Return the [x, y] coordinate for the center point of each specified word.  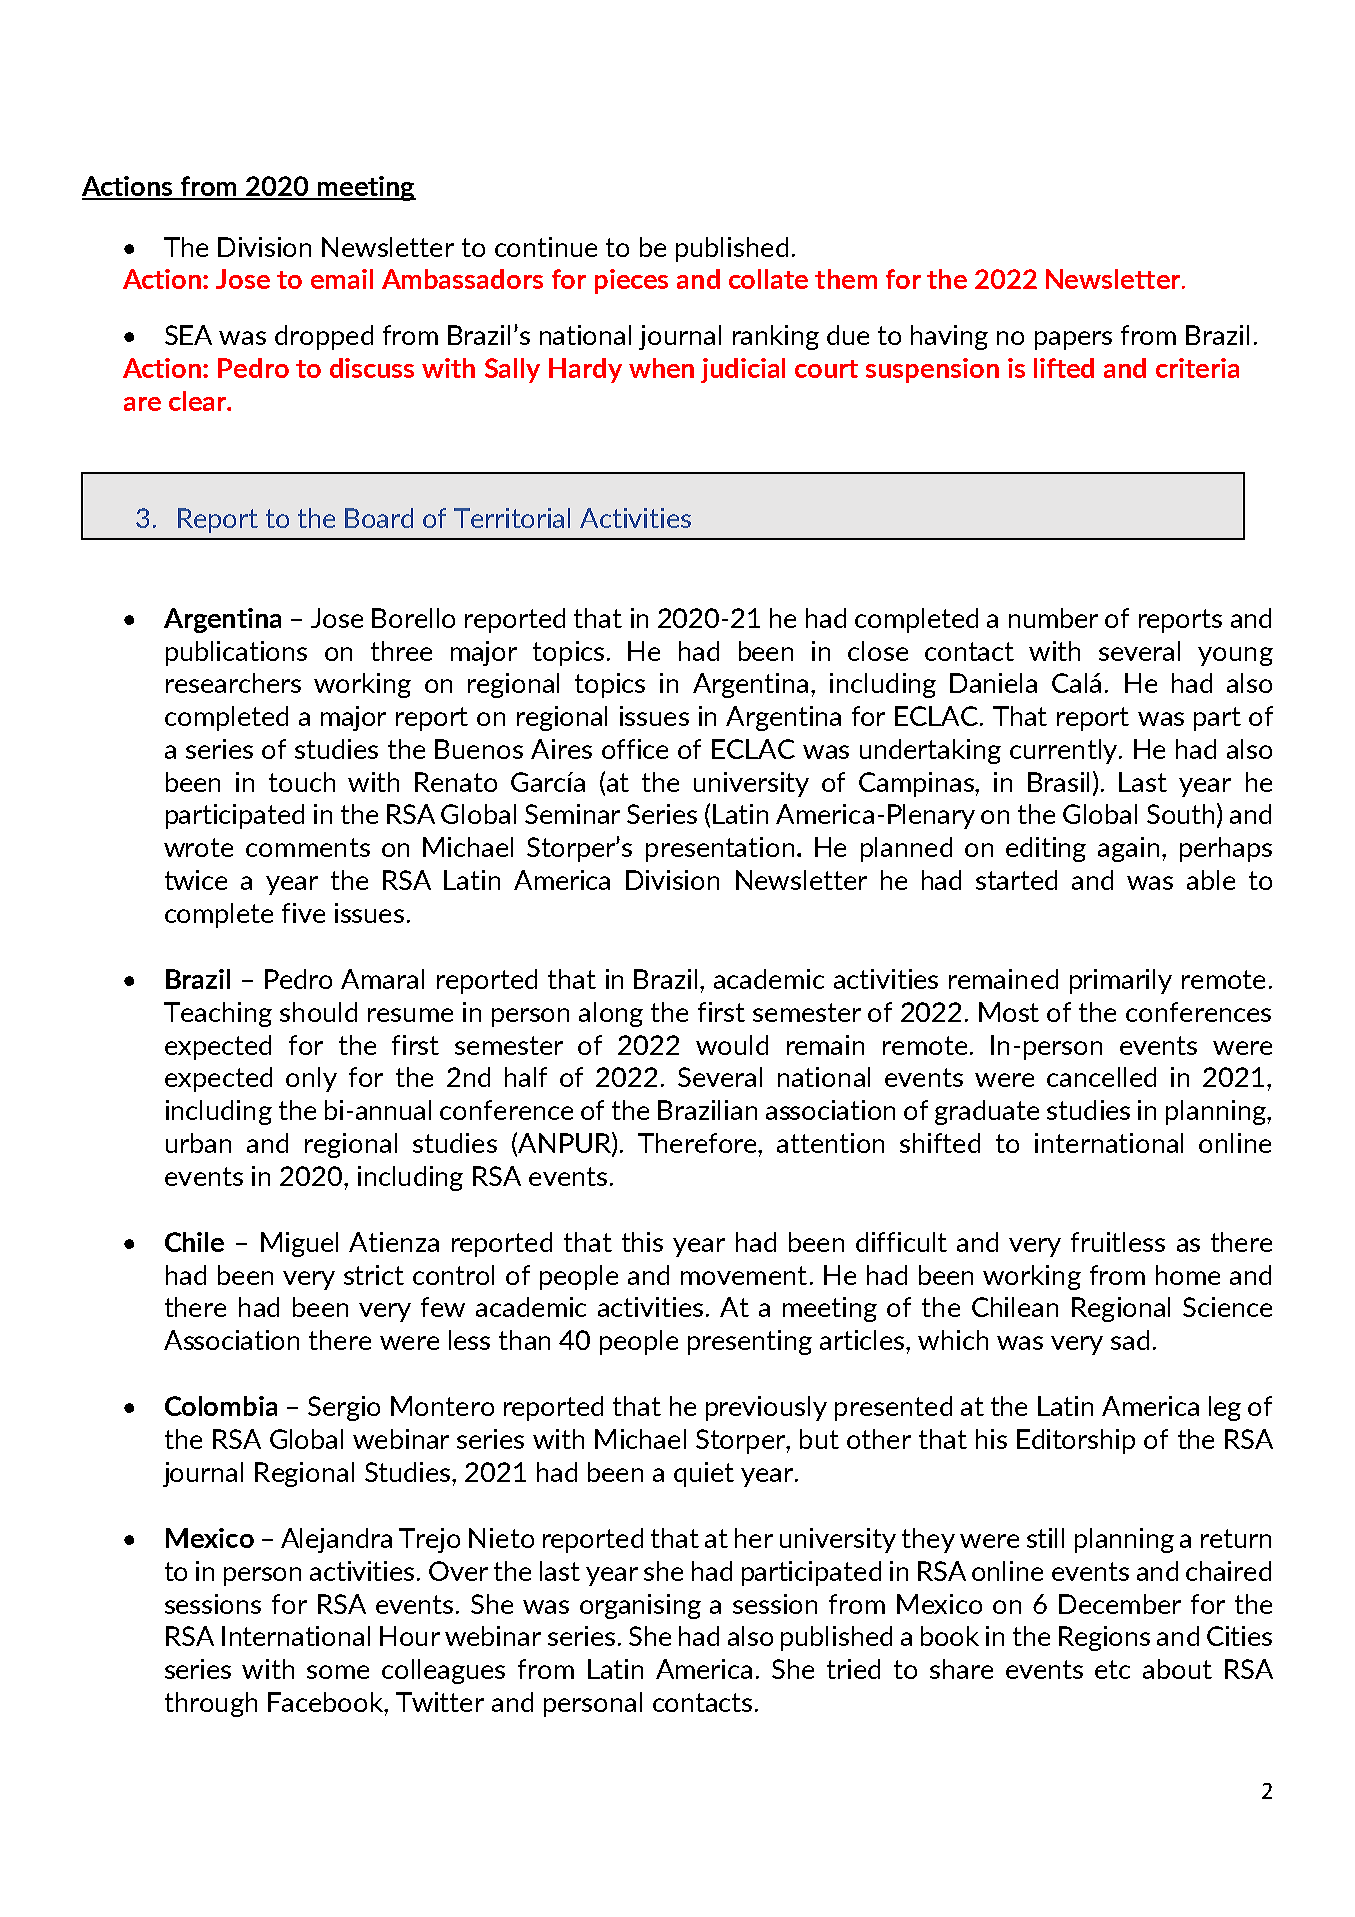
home [1188, 1275]
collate [768, 279]
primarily [1121, 981]
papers [1073, 340]
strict [374, 1275]
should [318, 1012]
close [878, 651]
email [342, 279]
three [401, 651]
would [732, 1045]
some [338, 1672]
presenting [750, 1342]
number [1053, 618]
